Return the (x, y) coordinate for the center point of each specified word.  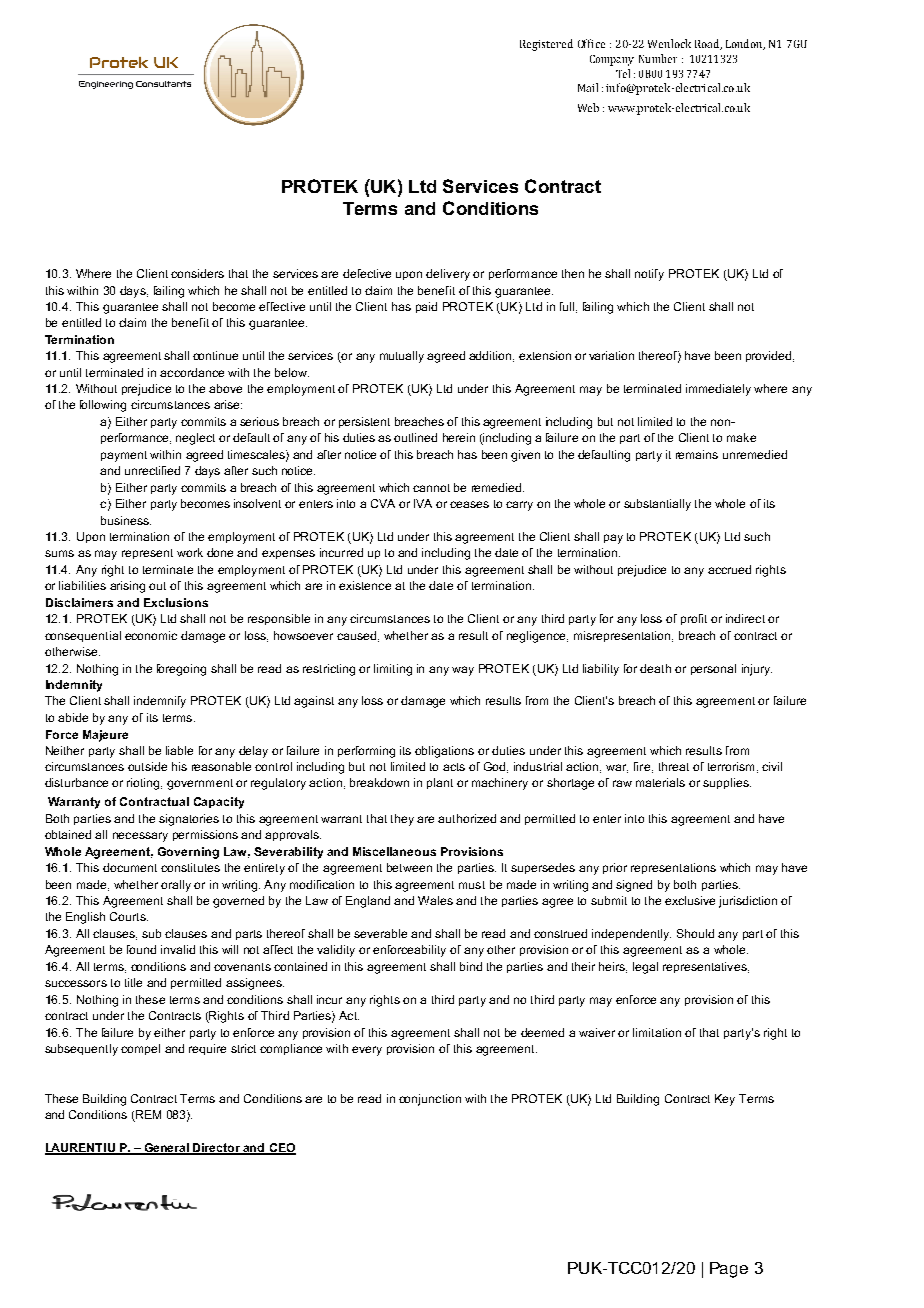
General (167, 1149)
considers (197, 273)
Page (729, 1270)
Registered (546, 45)
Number (658, 58)
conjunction (430, 1100)
